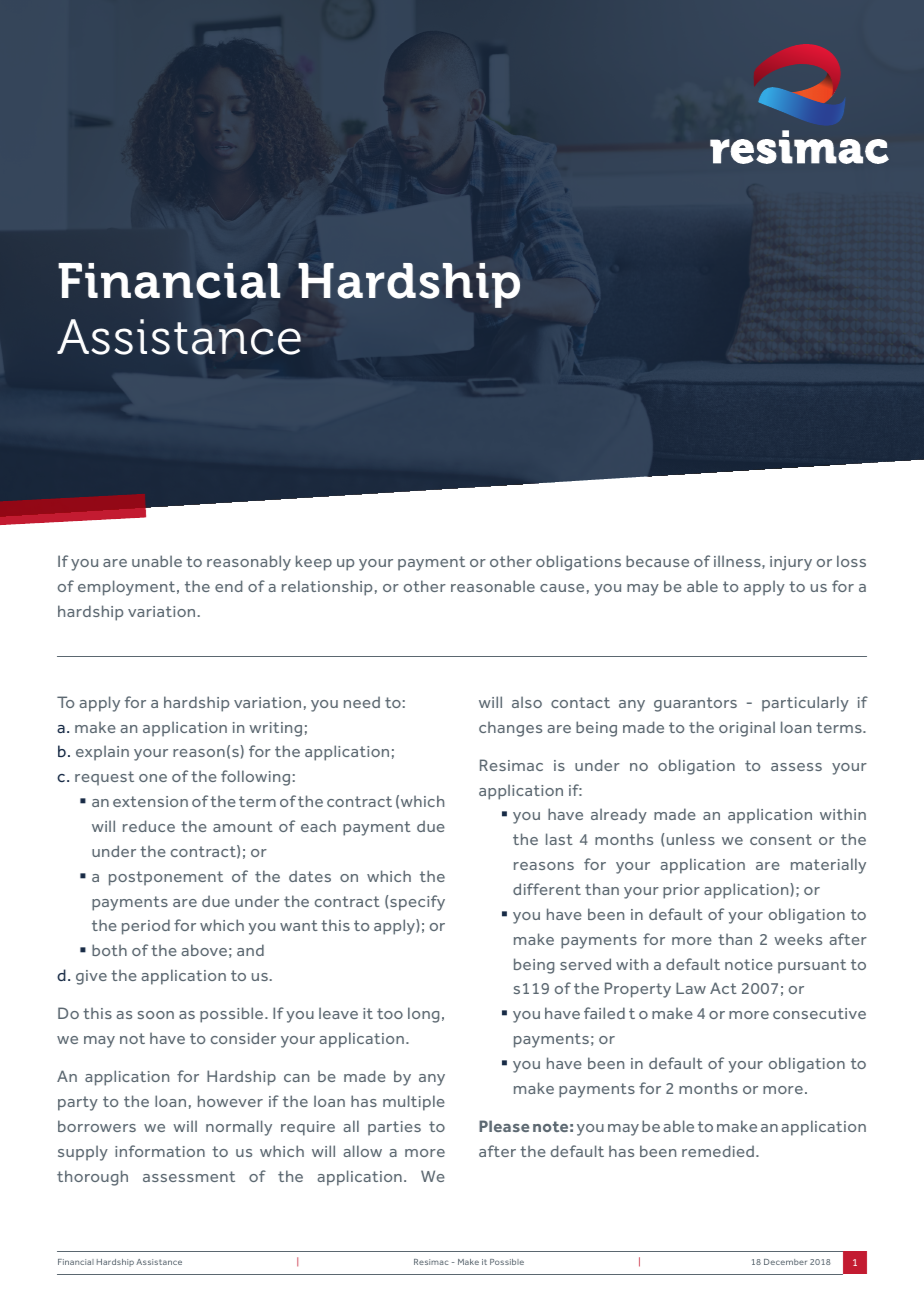  Describe the element at coordinates (417, 903) in the document. I see `specify` at that location.
